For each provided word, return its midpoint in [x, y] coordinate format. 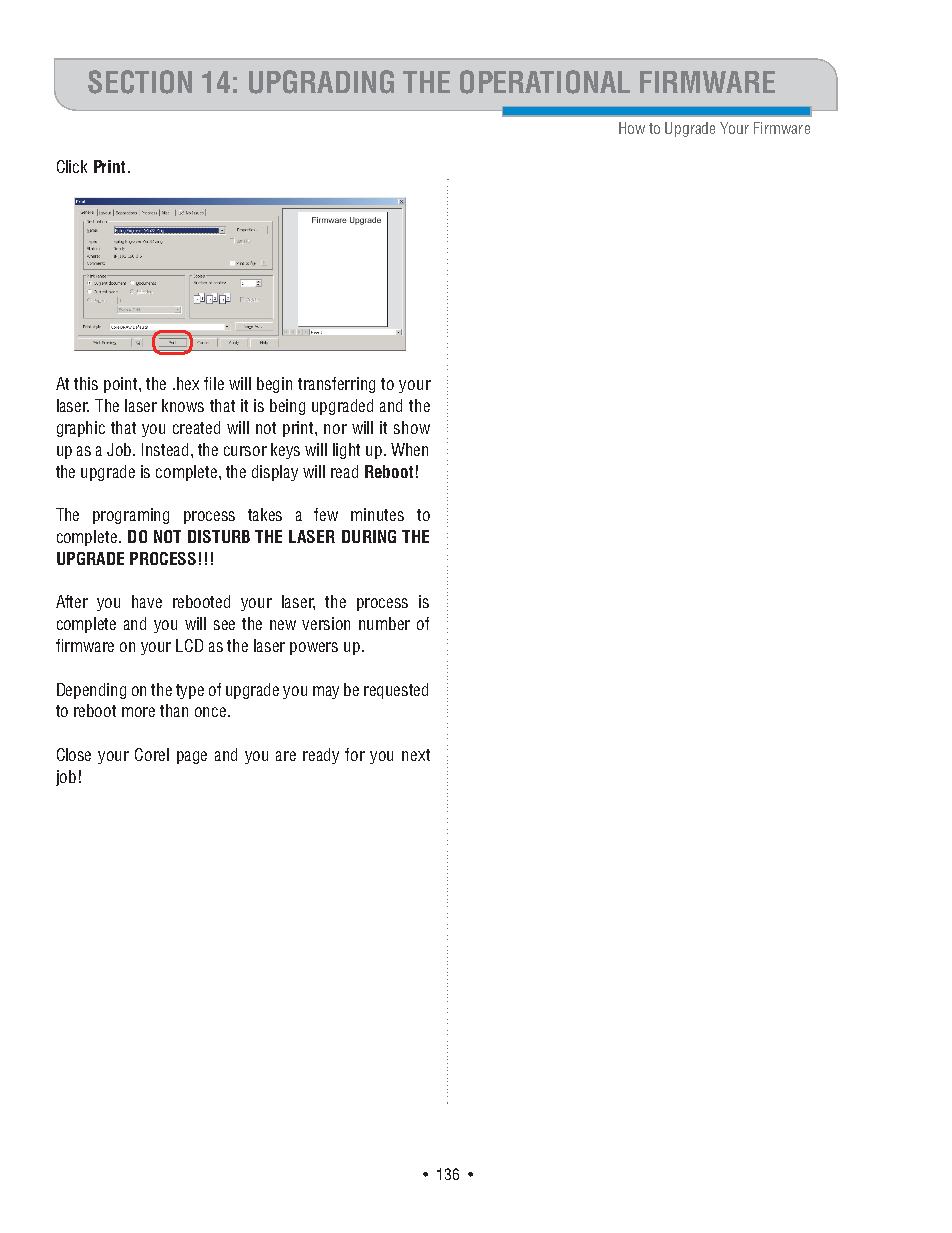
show [412, 427]
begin [274, 385]
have [147, 601]
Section [140, 82]
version [326, 623]
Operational [545, 82]
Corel [152, 754]
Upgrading [321, 82]
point [122, 385]
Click [72, 166]
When [409, 449]
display [275, 473]
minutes [377, 514]
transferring [336, 385]
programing [131, 516]
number [384, 623]
